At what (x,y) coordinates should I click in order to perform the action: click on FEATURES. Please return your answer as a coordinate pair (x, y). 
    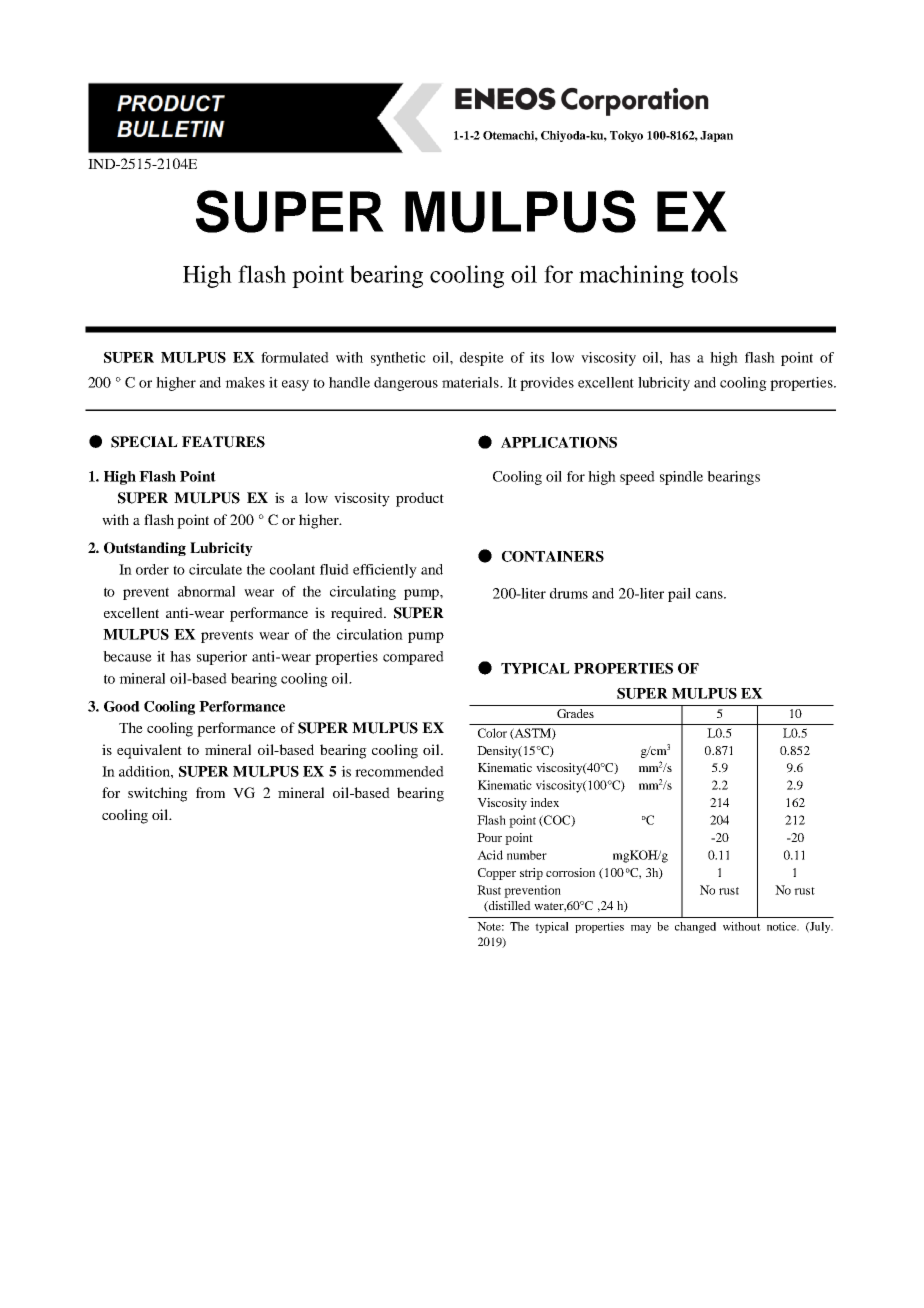
    Looking at the image, I should click on (223, 442).
